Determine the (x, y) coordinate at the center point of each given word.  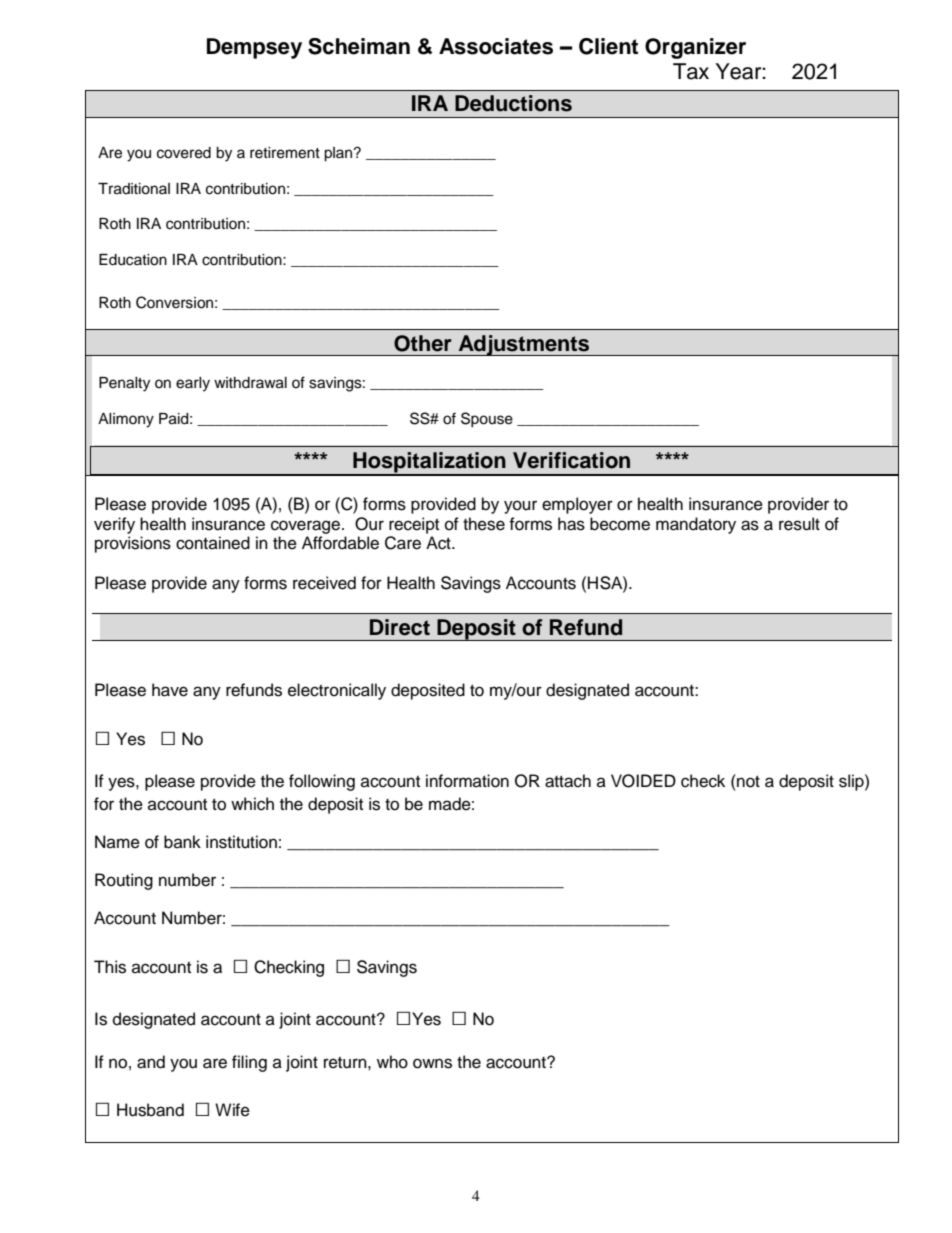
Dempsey (254, 48)
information (467, 781)
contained (213, 543)
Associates (496, 46)
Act (439, 543)
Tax (691, 71)
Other (423, 343)
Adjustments (524, 345)
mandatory (696, 525)
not (747, 781)
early (193, 384)
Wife (232, 1110)
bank (182, 842)
